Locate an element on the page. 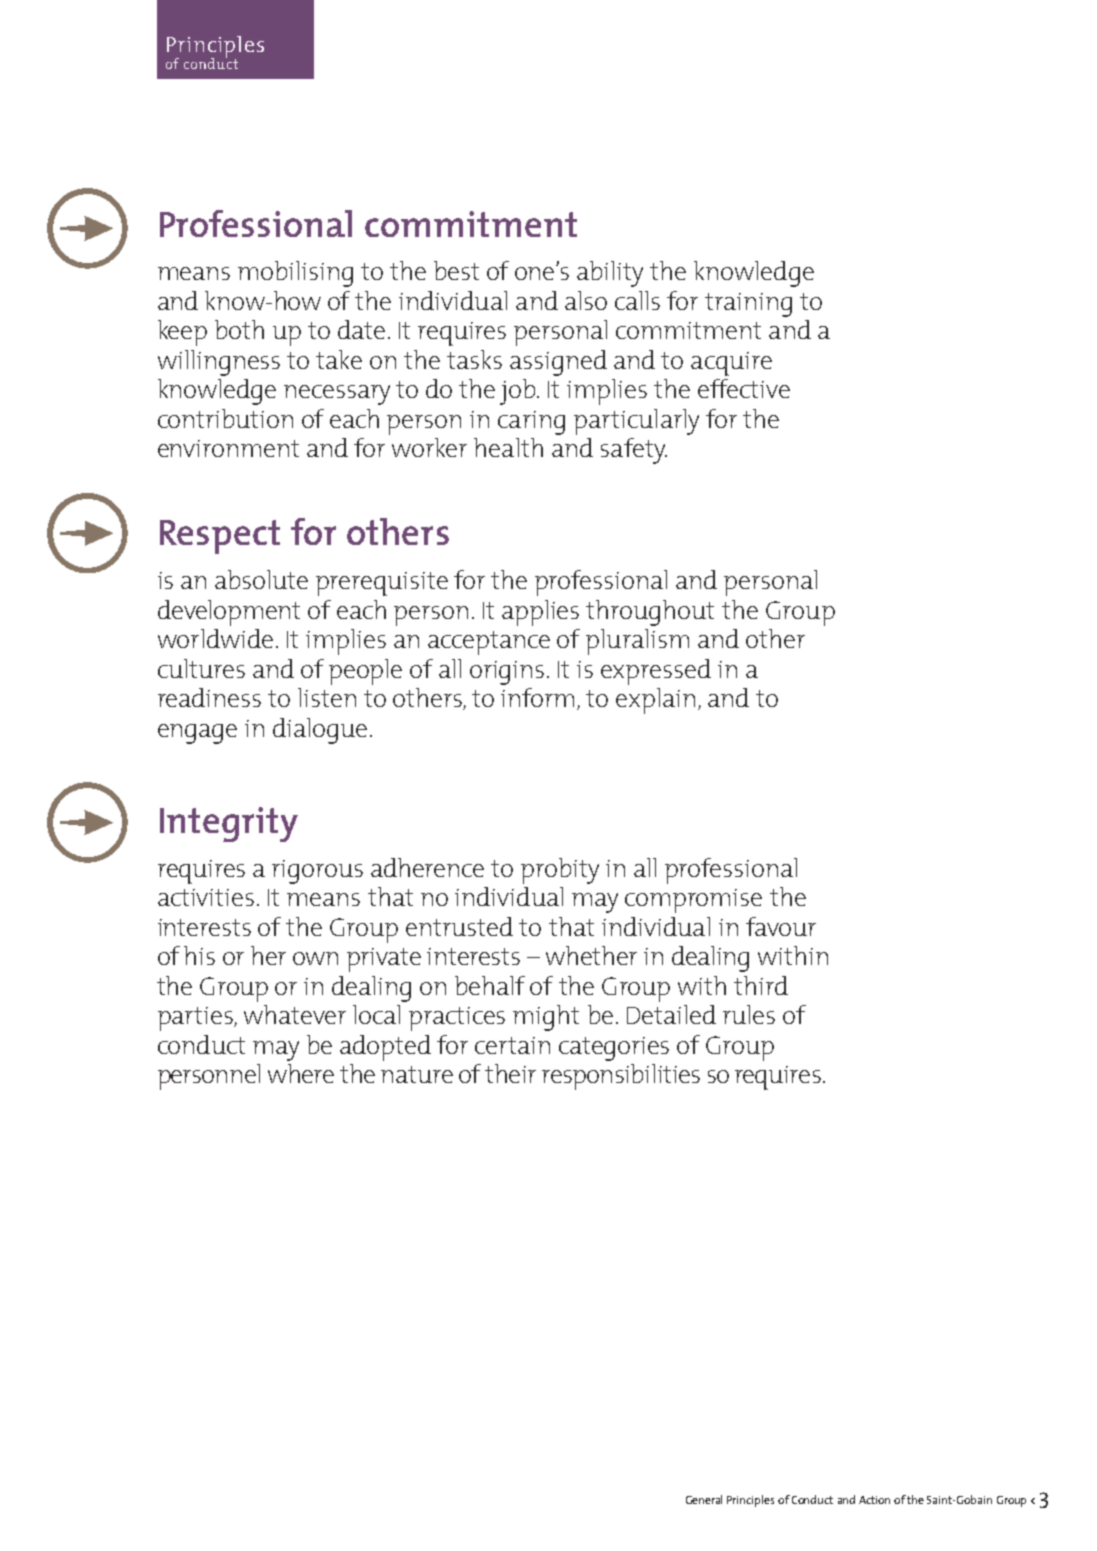 This page has height=1551, width=1097. General is located at coordinates (704, 1499).
